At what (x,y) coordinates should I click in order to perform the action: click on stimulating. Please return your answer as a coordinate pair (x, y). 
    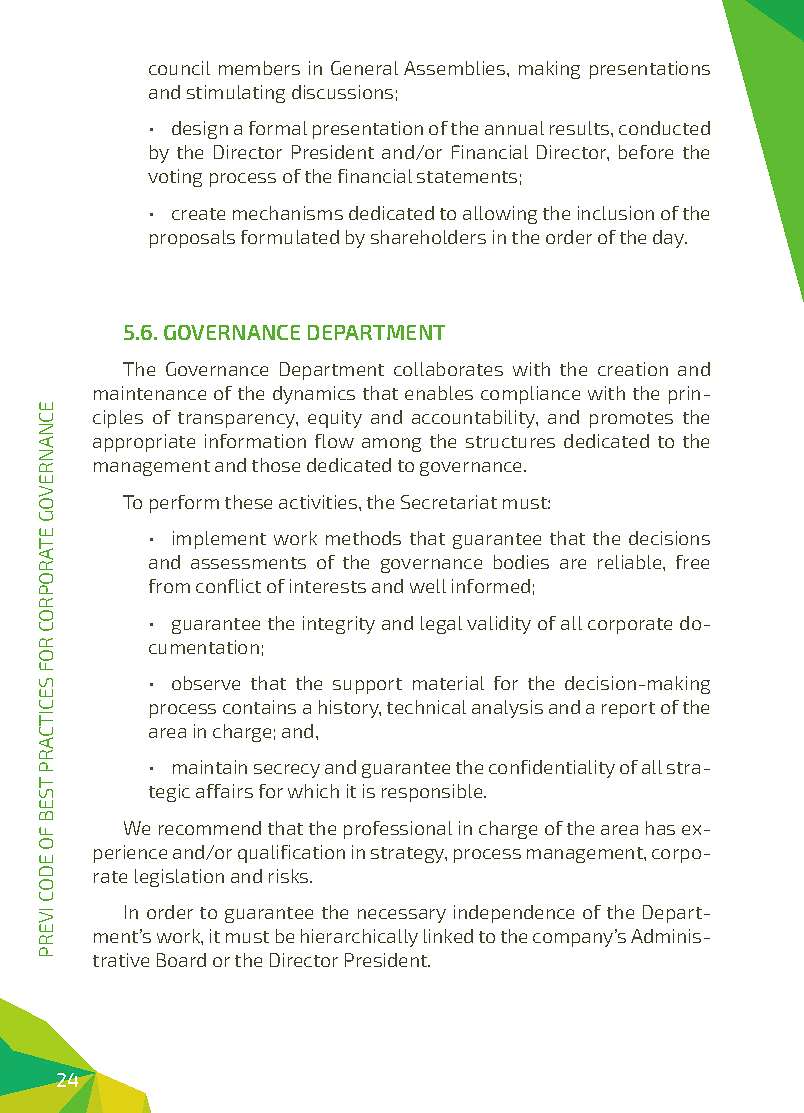
    Looking at the image, I should click on (236, 94).
